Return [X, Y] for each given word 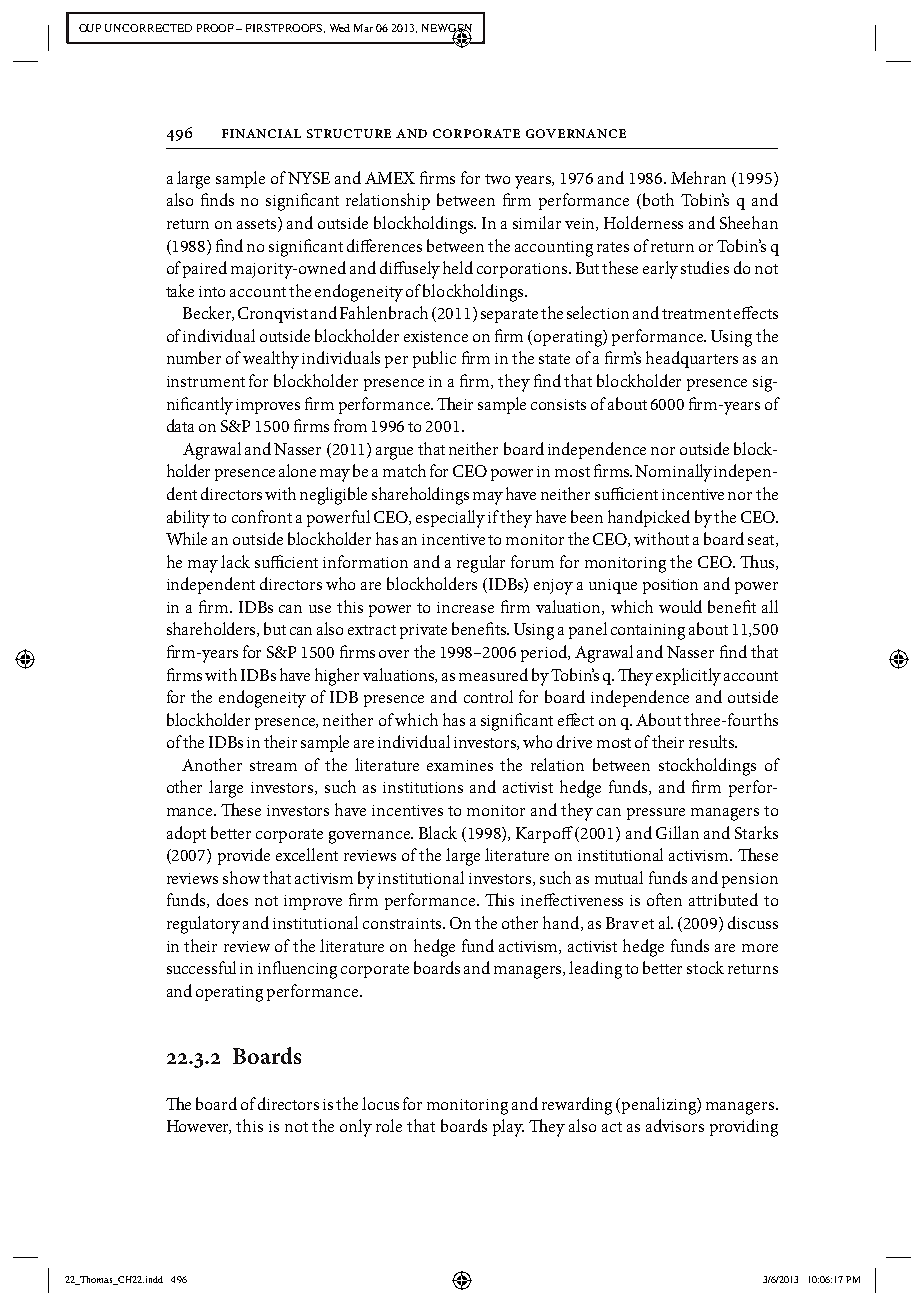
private [423, 631]
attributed [723, 899]
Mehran [698, 177]
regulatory [203, 925]
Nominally [675, 473]
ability [188, 519]
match [404, 470]
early [660, 270]
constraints [403, 923]
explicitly [688, 677]
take [180, 290]
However [199, 1127]
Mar [363, 28]
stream [273, 766]
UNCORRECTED [148, 28]
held [458, 267]
